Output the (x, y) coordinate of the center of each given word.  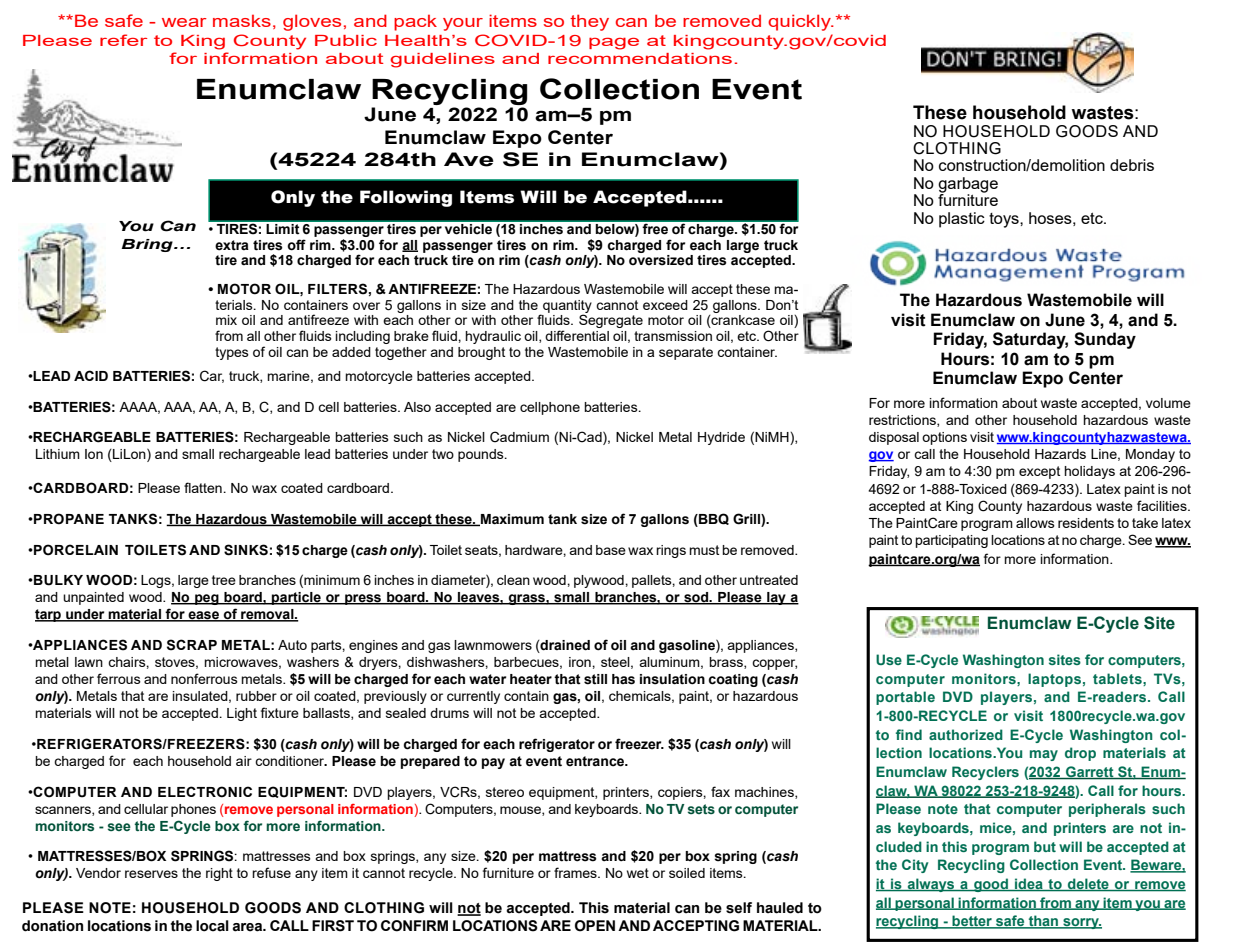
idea (1029, 885)
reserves (151, 874)
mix (226, 320)
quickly (800, 22)
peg (207, 599)
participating (951, 541)
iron (581, 662)
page (614, 43)
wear (184, 22)
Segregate (611, 321)
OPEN (595, 926)
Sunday (1105, 340)
